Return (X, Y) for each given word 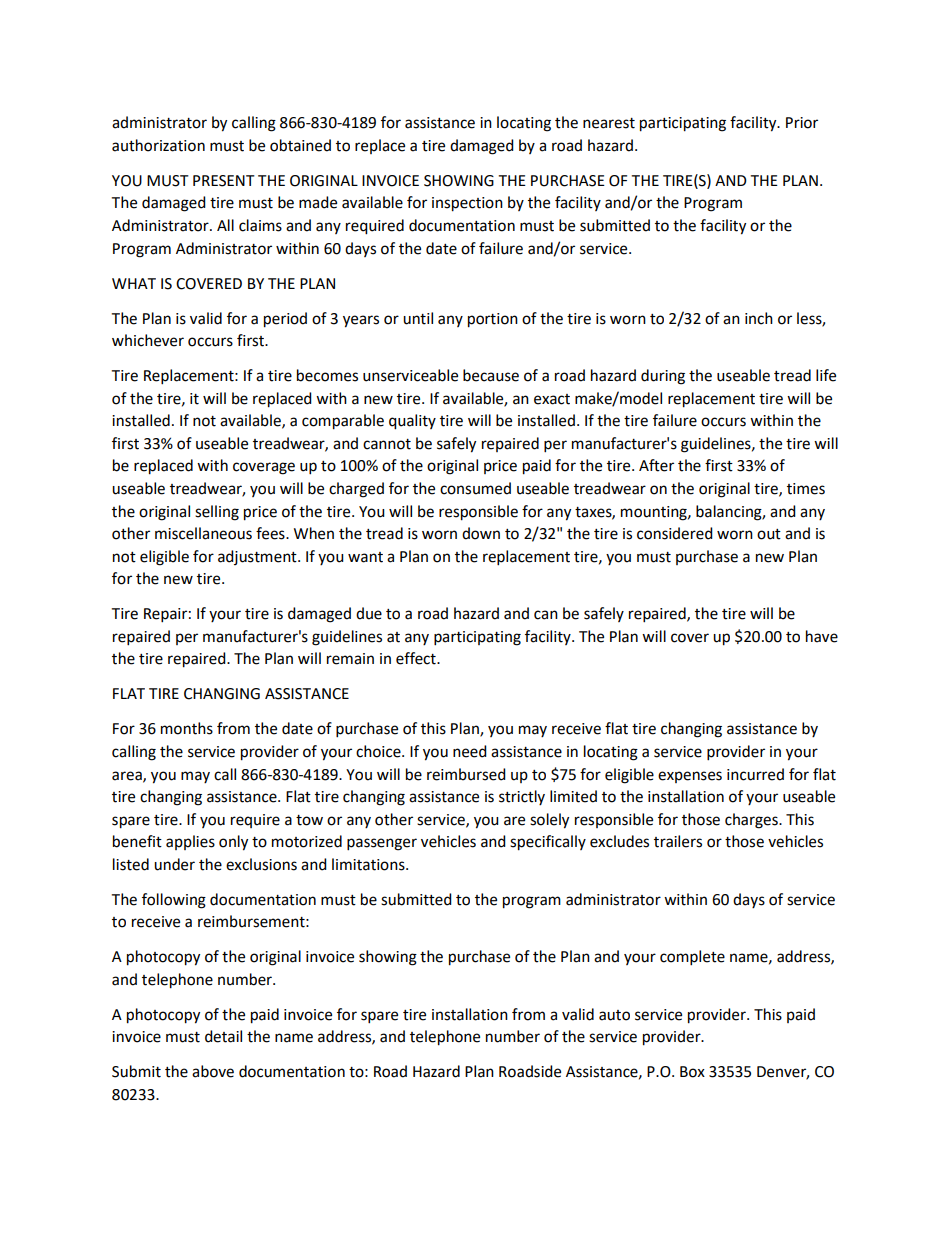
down (481, 533)
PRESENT (224, 181)
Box (692, 1072)
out (769, 534)
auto (614, 1015)
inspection (467, 204)
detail (223, 1036)
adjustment (258, 557)
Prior (802, 123)
